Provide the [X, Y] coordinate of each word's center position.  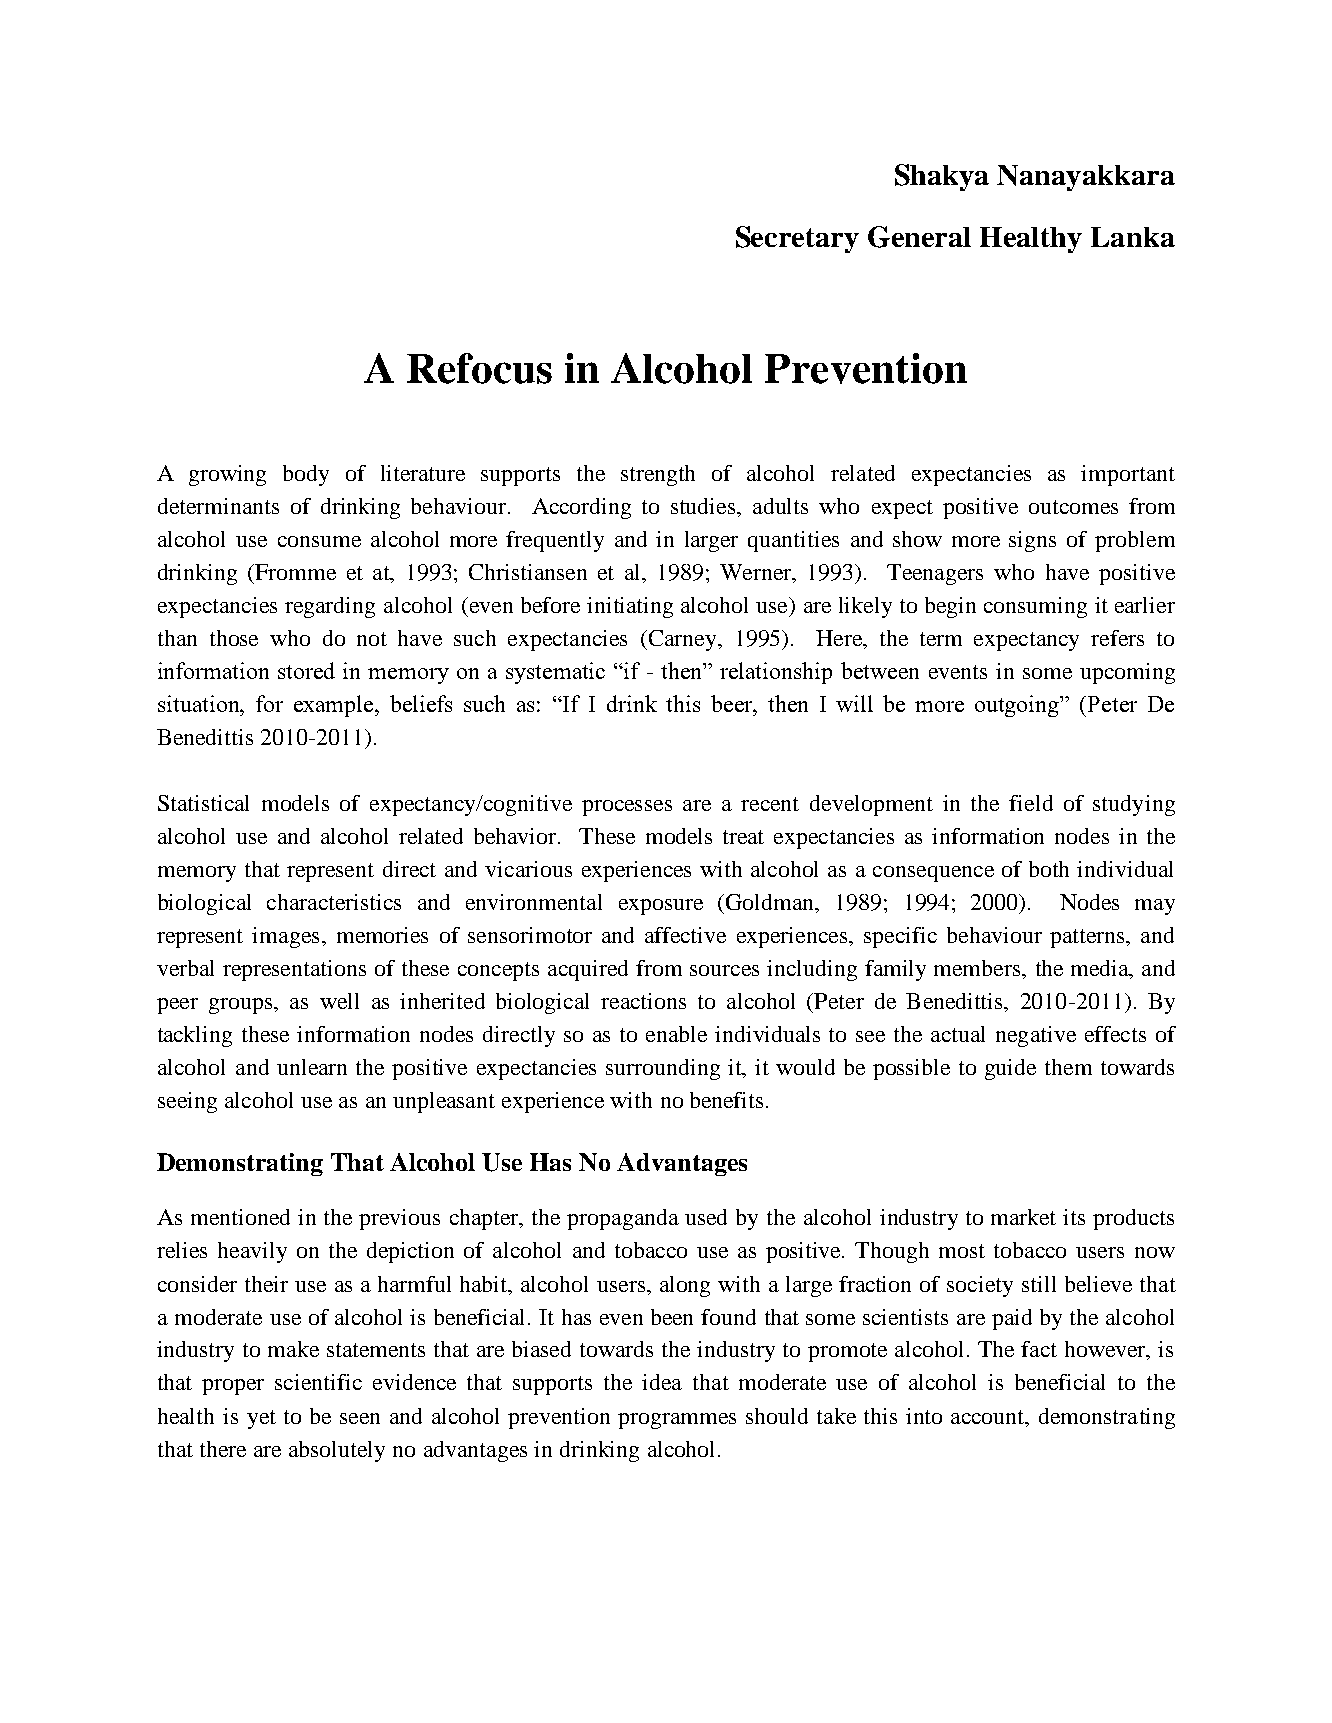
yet [261, 1419]
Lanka [1133, 237]
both [1049, 869]
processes [627, 808]
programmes [677, 1421]
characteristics [334, 902]
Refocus [479, 368]
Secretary [797, 239]
